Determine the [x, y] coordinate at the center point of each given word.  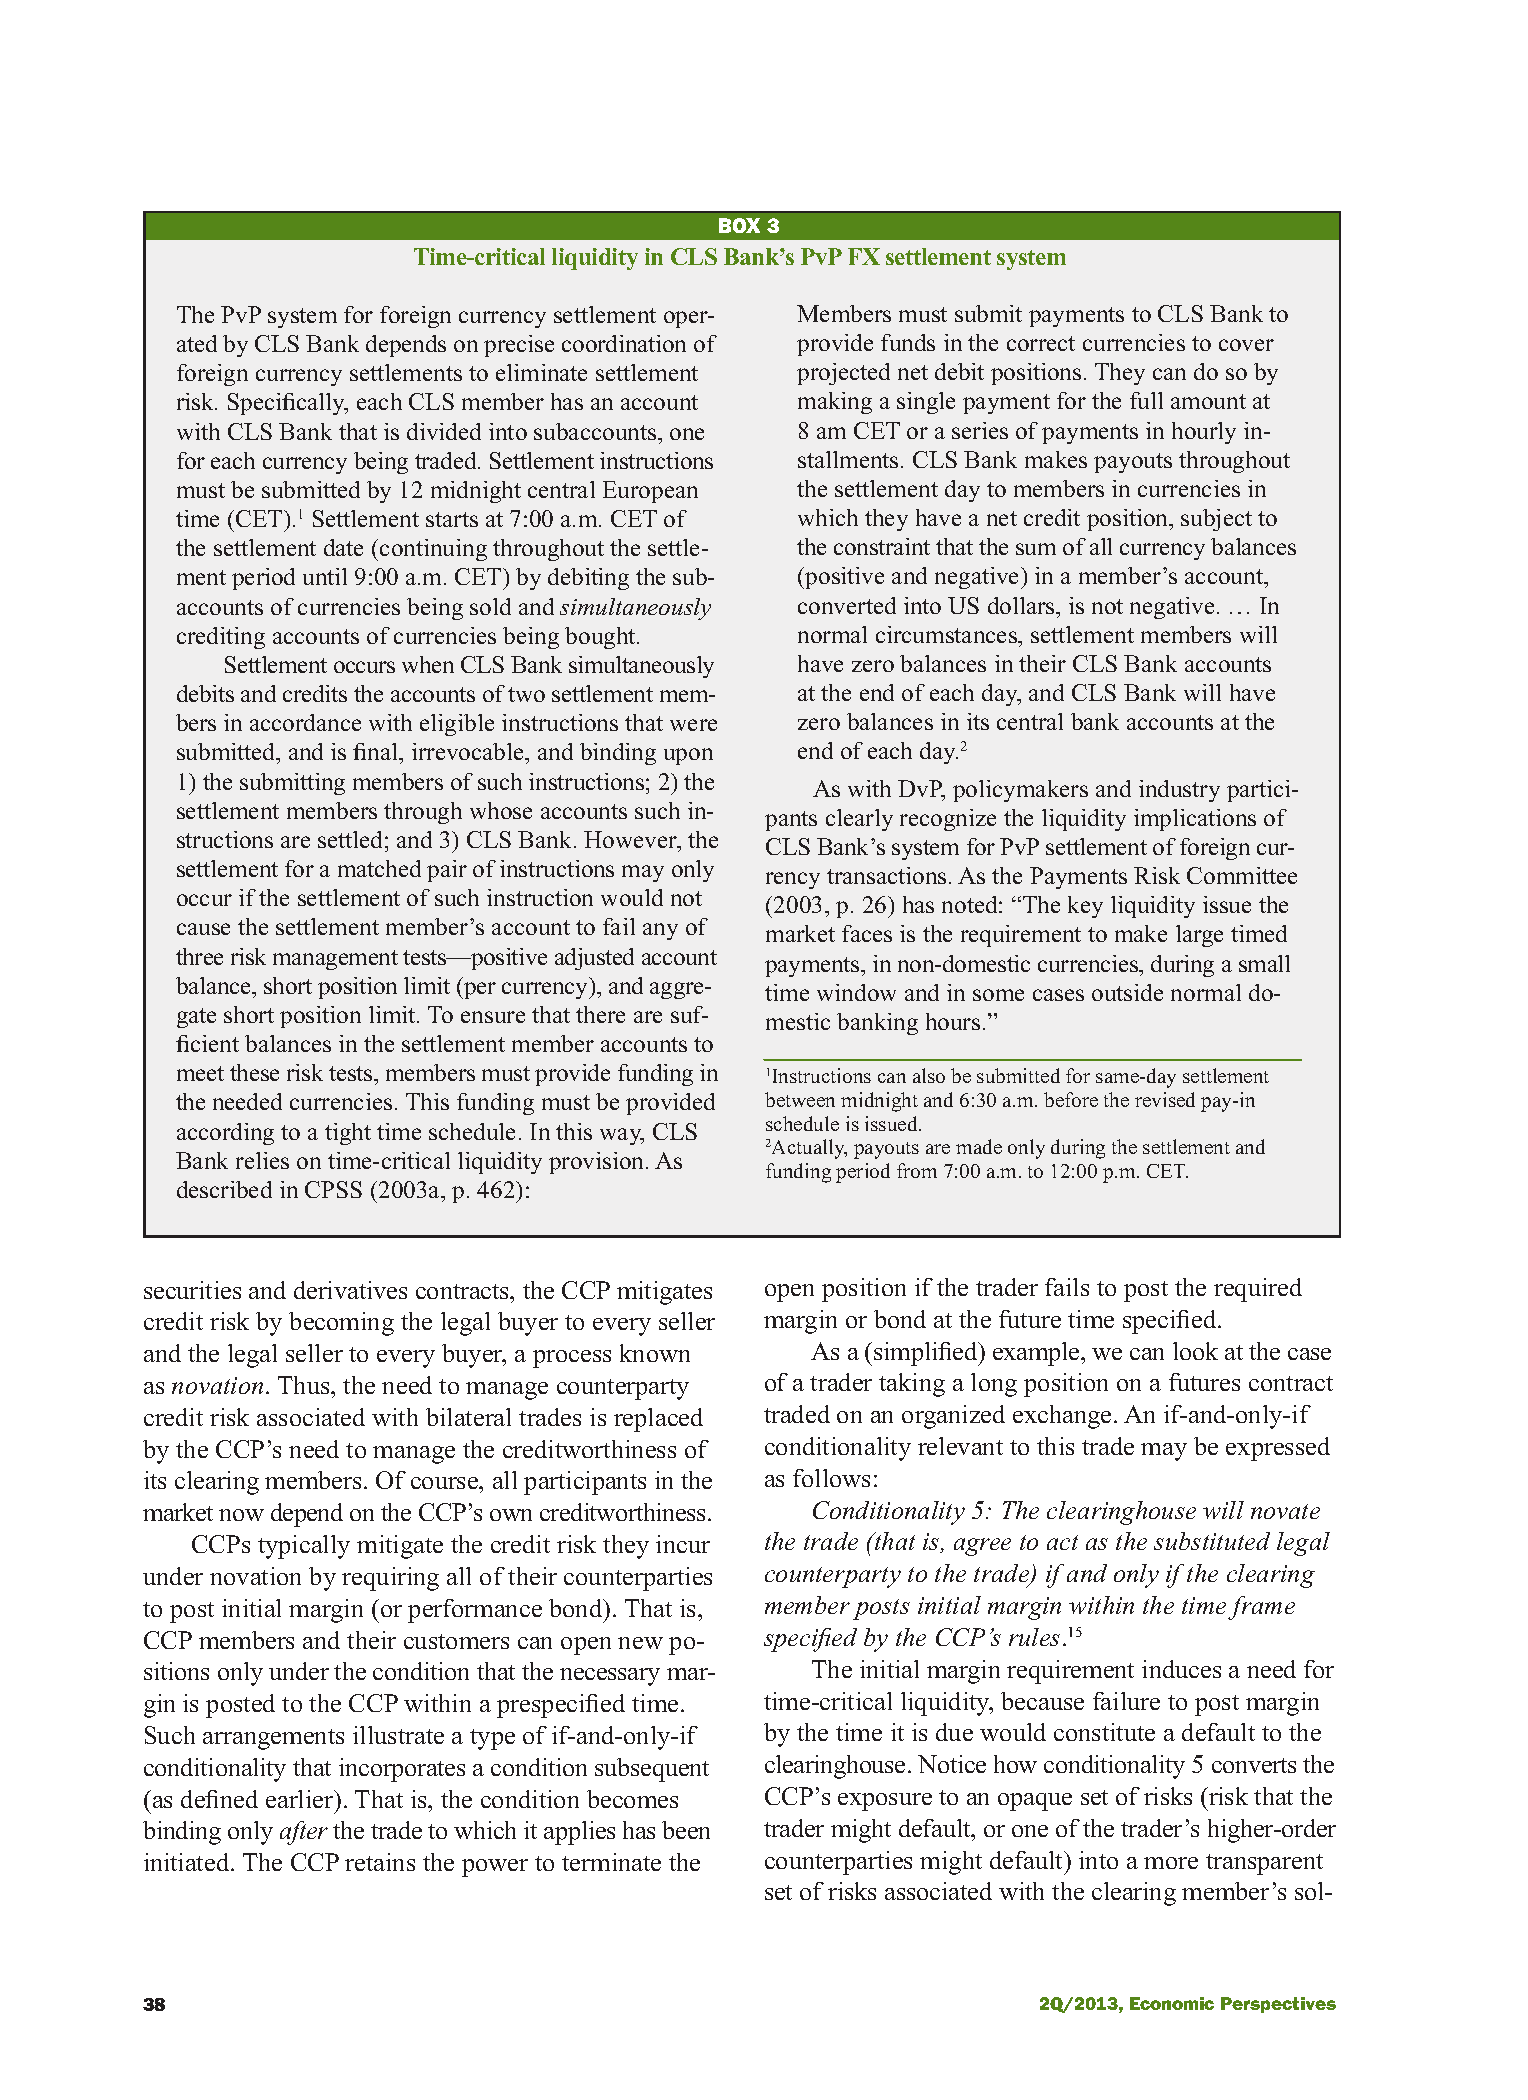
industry [1179, 791]
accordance [305, 722]
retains [380, 1862]
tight [348, 1134]
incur [683, 1544]
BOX [739, 225]
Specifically [288, 404]
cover [1246, 345]
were [693, 725]
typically [304, 1547]
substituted [1212, 1541]
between [800, 1099]
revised [1165, 1099]
